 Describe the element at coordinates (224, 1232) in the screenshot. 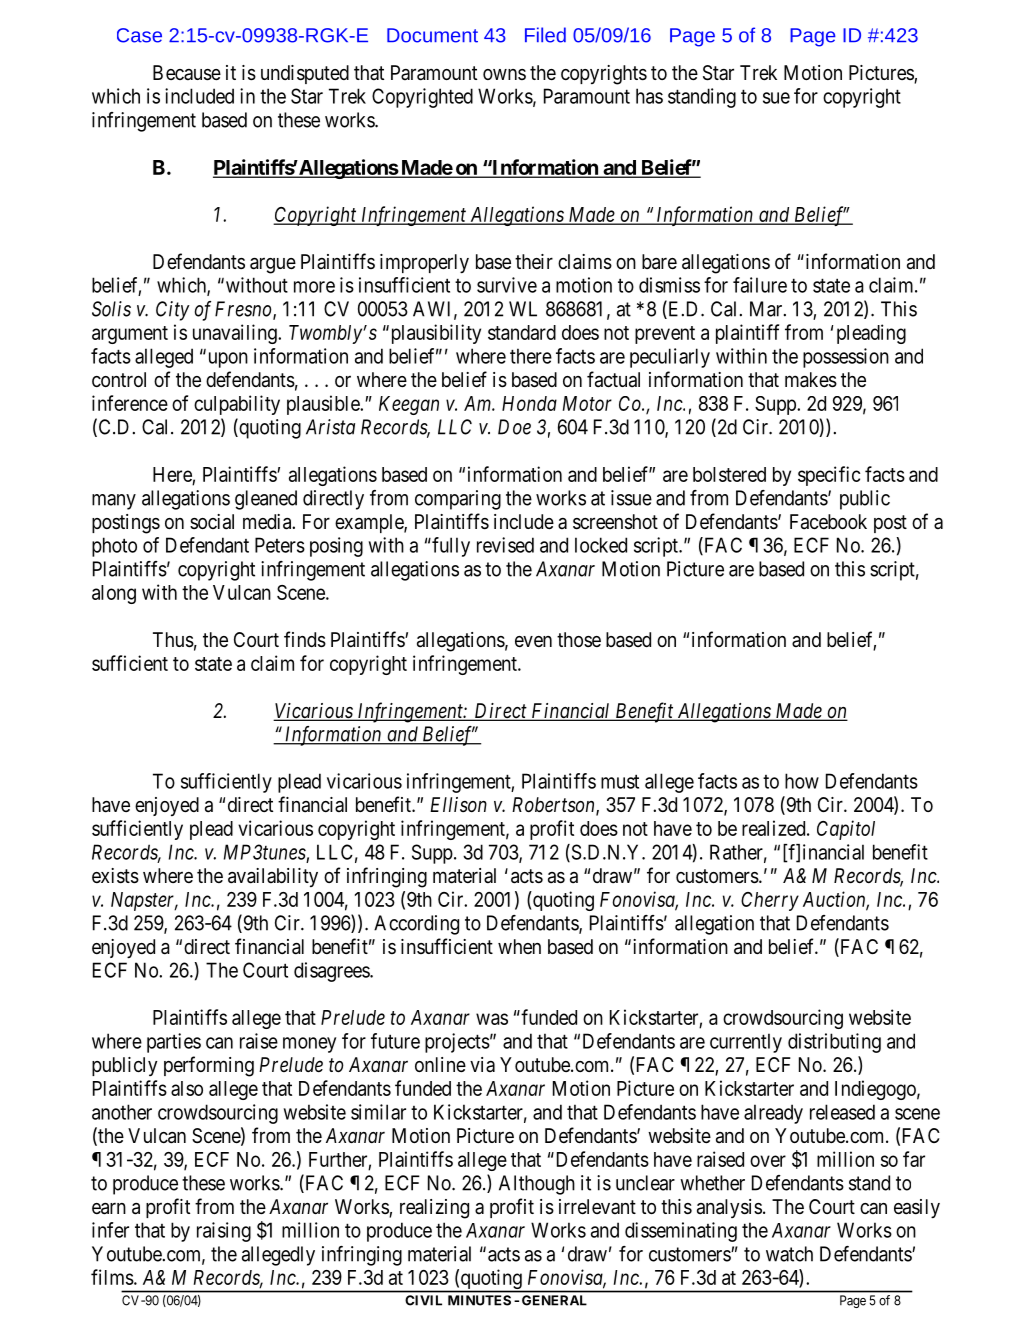

I see `raising` at that location.
